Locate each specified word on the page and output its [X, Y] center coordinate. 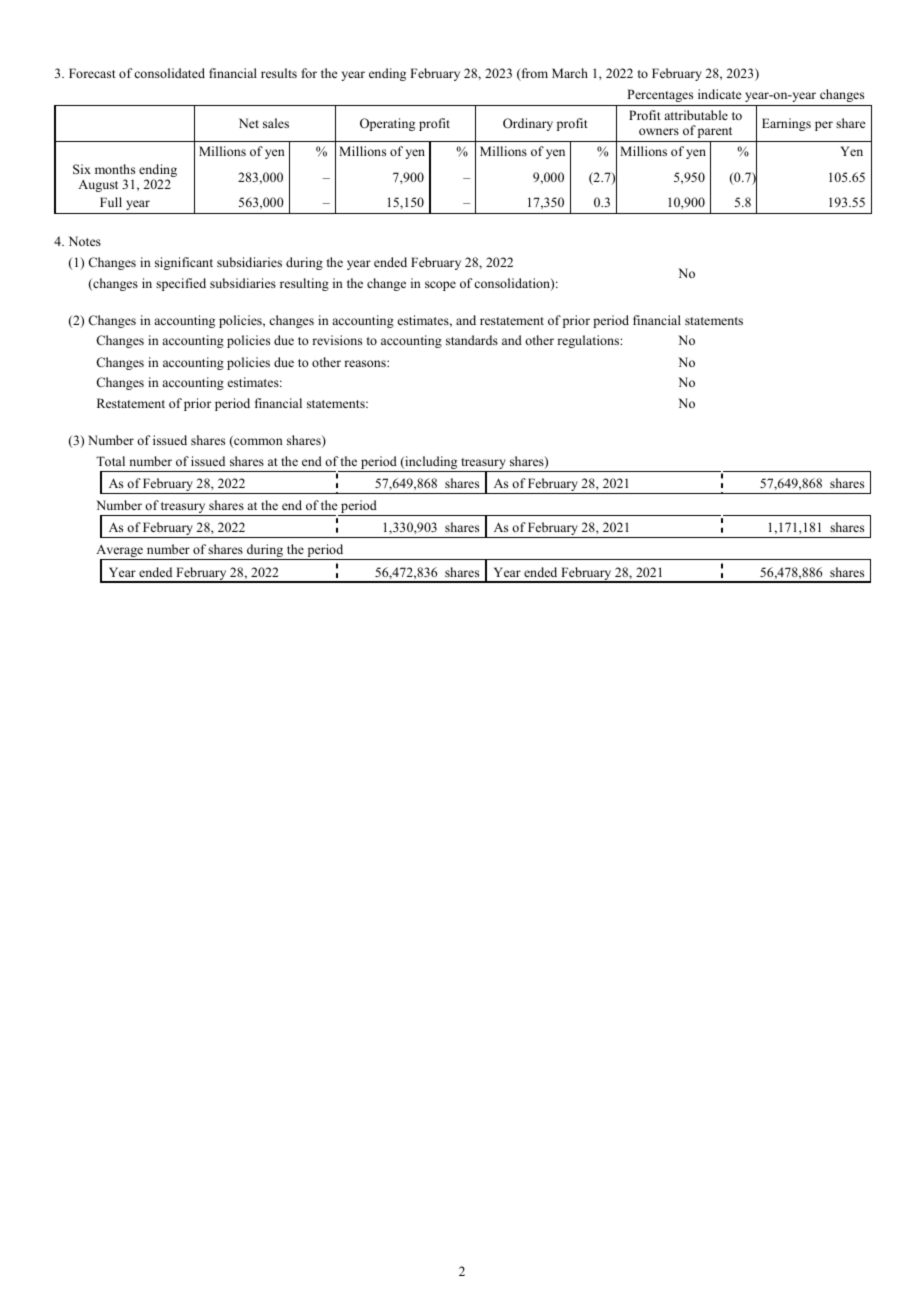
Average [121, 552]
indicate [720, 94]
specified [181, 284]
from [533, 74]
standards [472, 340]
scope [440, 286]
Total [110, 461]
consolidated [169, 73]
